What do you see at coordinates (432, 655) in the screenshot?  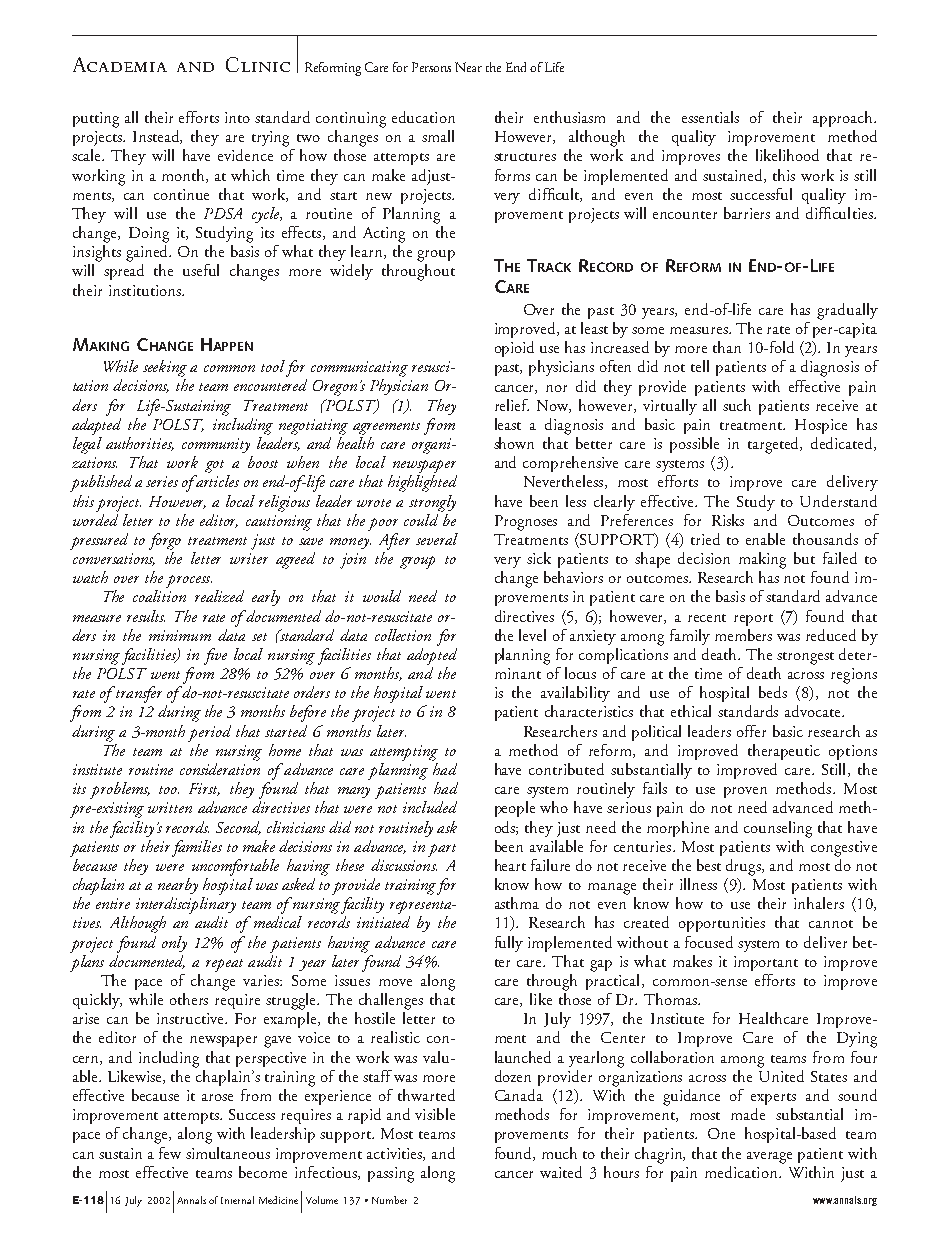 I see `adopted` at bounding box center [432, 655].
